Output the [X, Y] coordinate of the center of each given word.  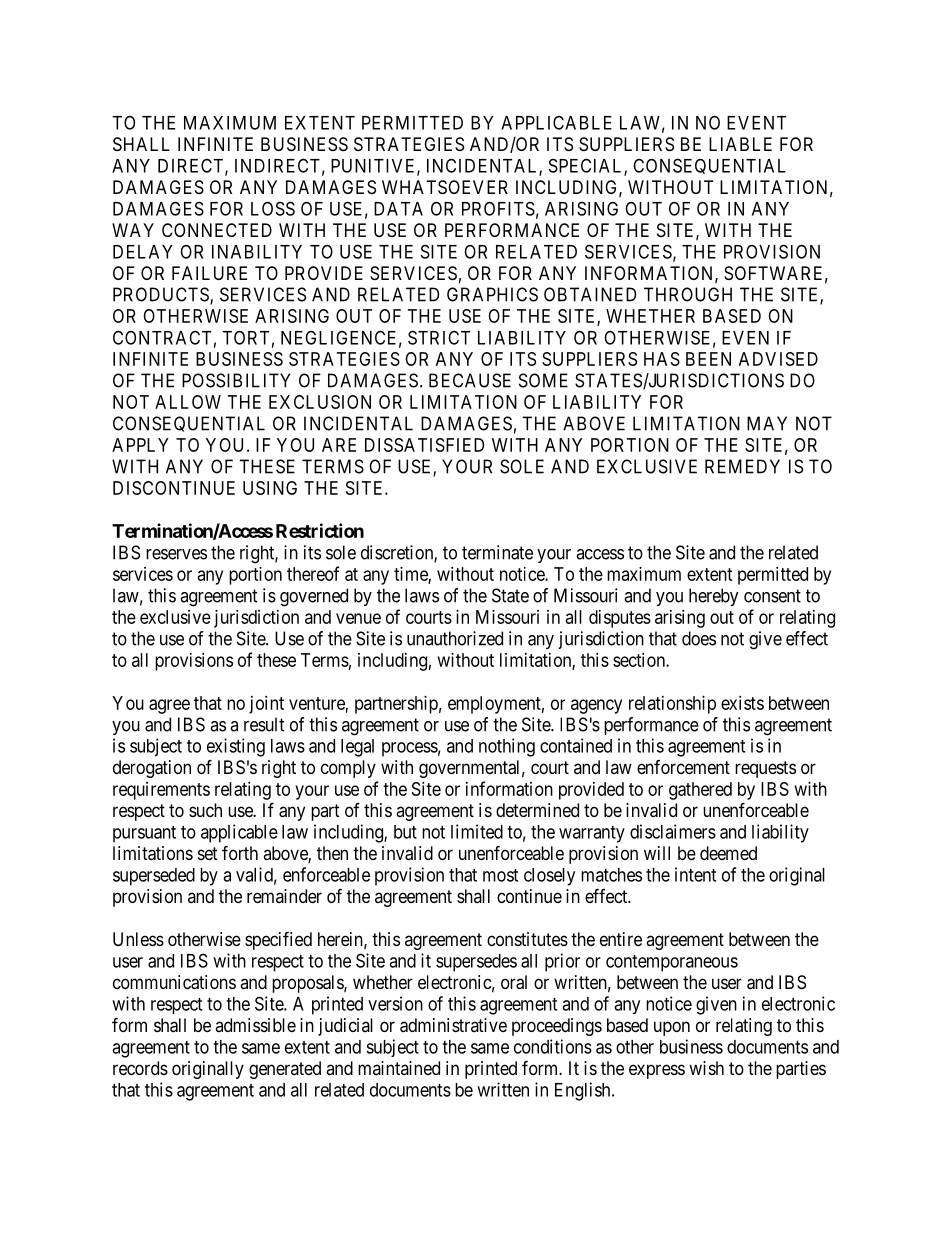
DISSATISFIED [424, 445]
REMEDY [742, 466]
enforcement [683, 767]
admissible [255, 1025]
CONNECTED [217, 230]
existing [236, 747]
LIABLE [740, 144]
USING [270, 488]
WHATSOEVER [445, 187]
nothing [507, 747]
